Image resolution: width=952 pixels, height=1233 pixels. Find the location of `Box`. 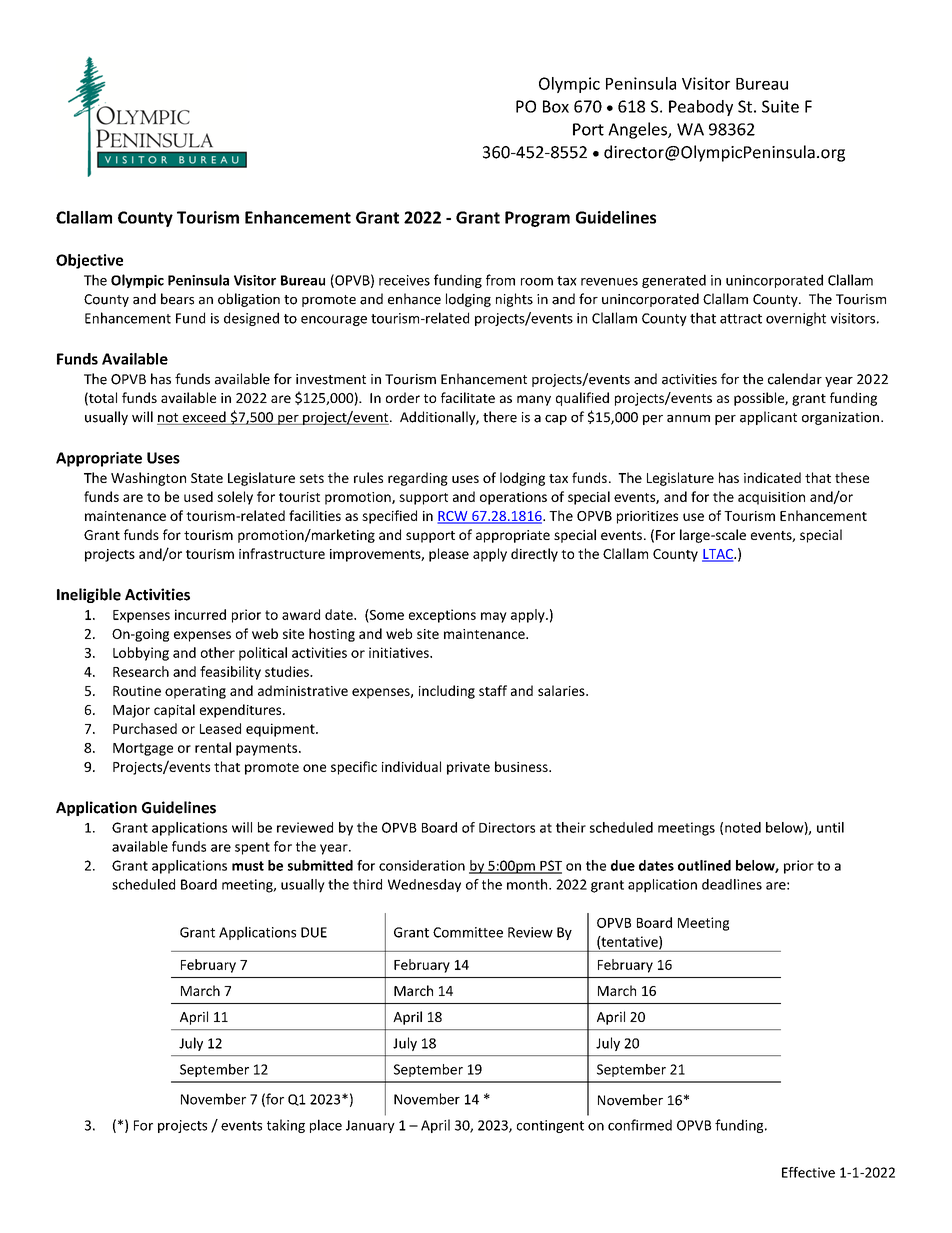

Box is located at coordinates (556, 106).
